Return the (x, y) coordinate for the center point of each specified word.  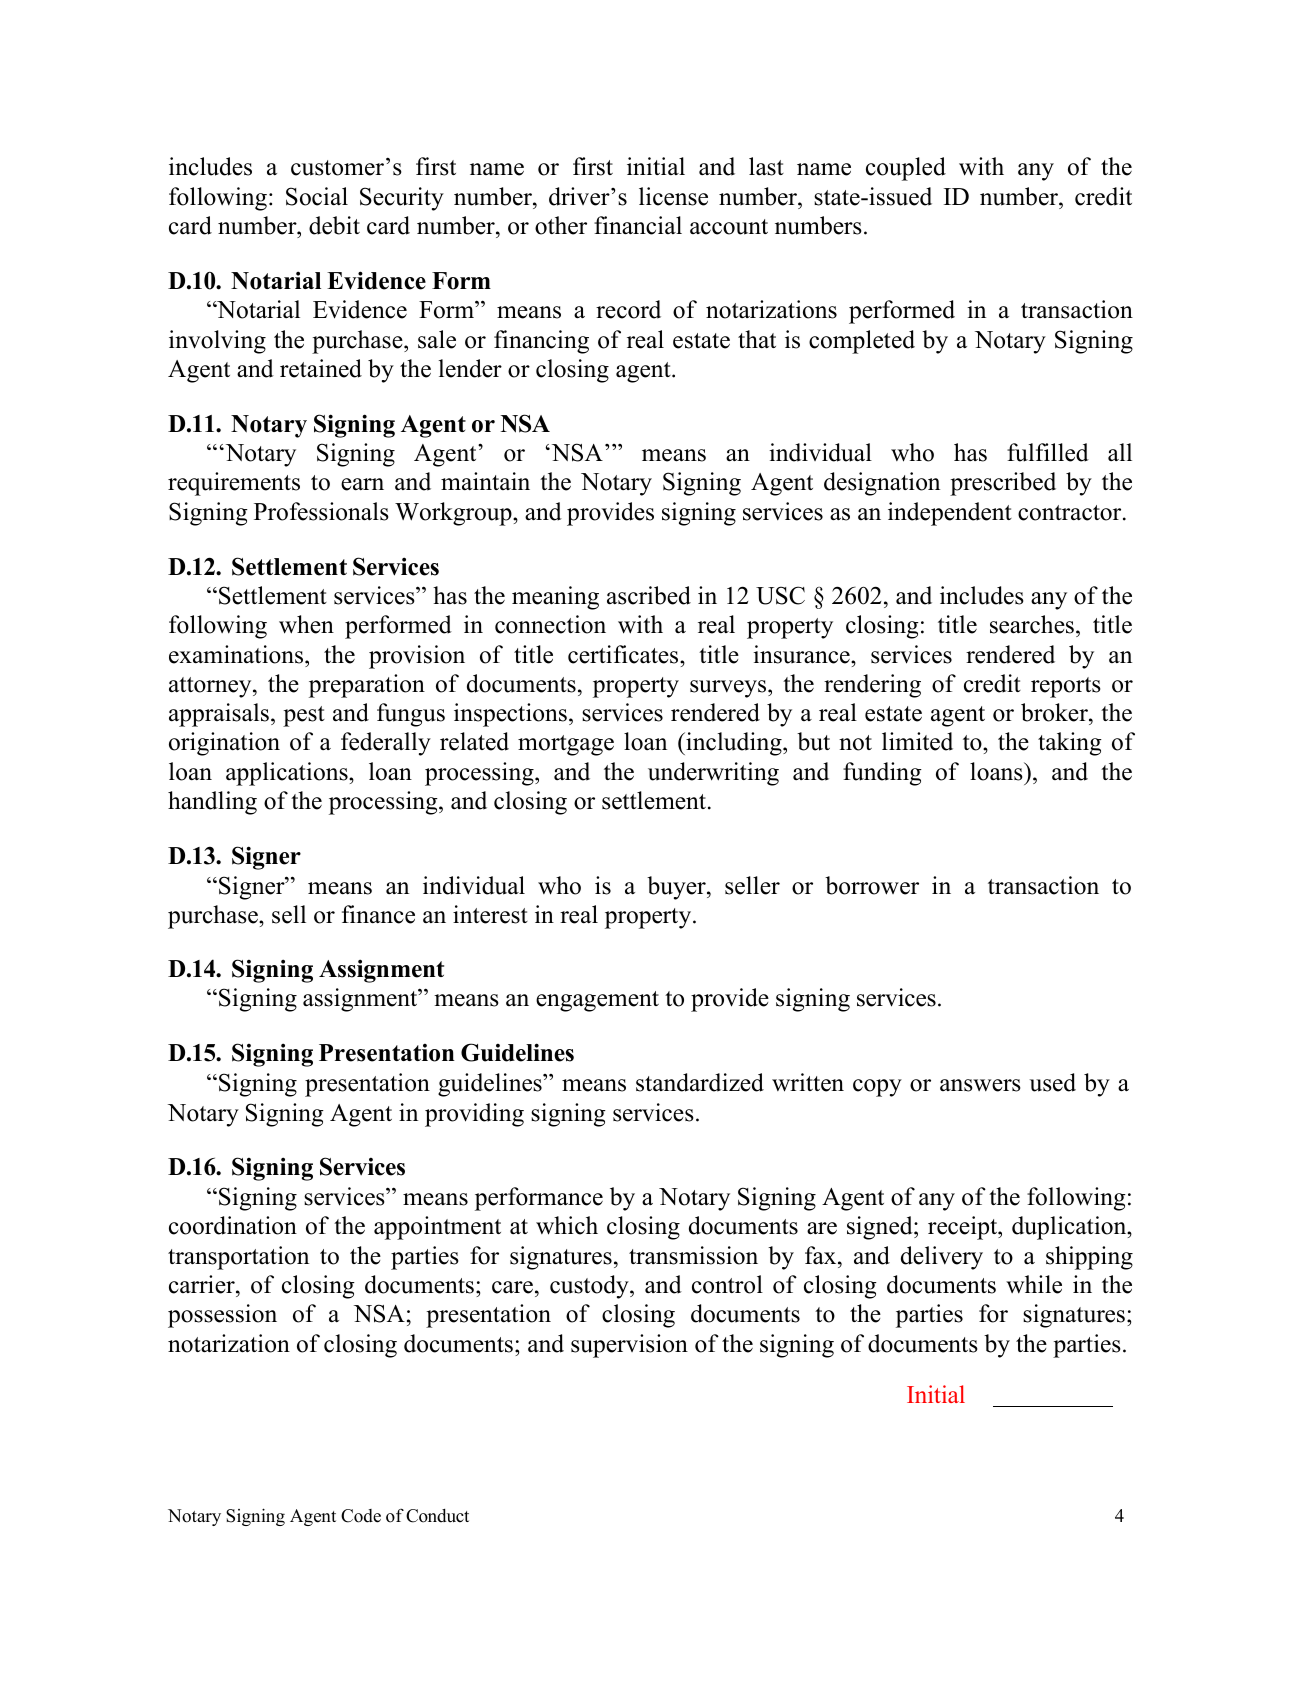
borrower (872, 885)
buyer (677, 888)
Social (317, 196)
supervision (629, 1346)
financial (638, 225)
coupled (906, 169)
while (1034, 1284)
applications (288, 774)
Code (361, 1516)
